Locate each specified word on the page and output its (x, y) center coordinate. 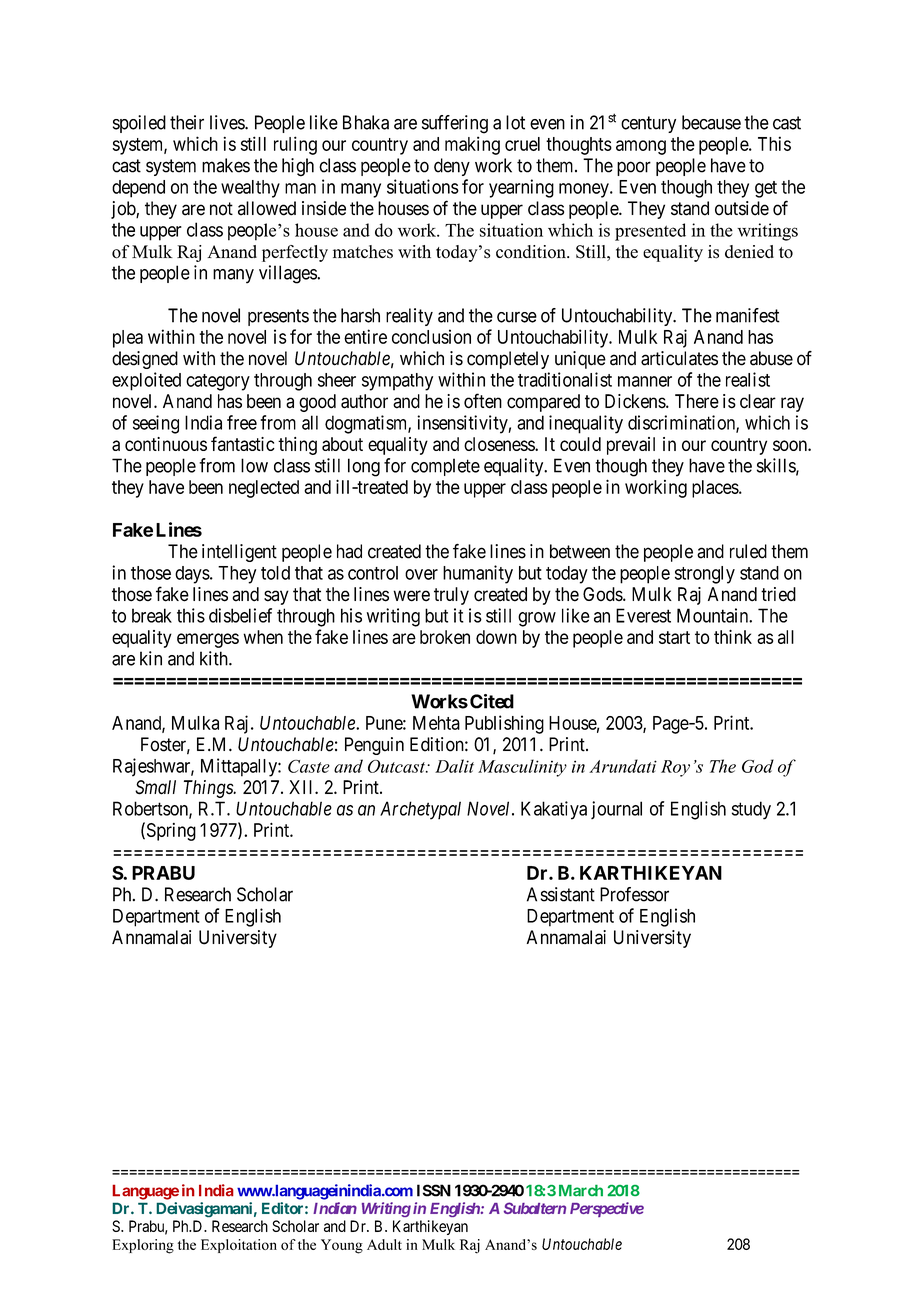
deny (452, 167)
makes (226, 165)
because (711, 122)
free (242, 422)
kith (215, 658)
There (697, 401)
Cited (492, 701)
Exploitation (239, 1246)
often (483, 401)
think (733, 637)
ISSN (434, 1190)
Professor (634, 894)
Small (155, 787)
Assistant (561, 894)
